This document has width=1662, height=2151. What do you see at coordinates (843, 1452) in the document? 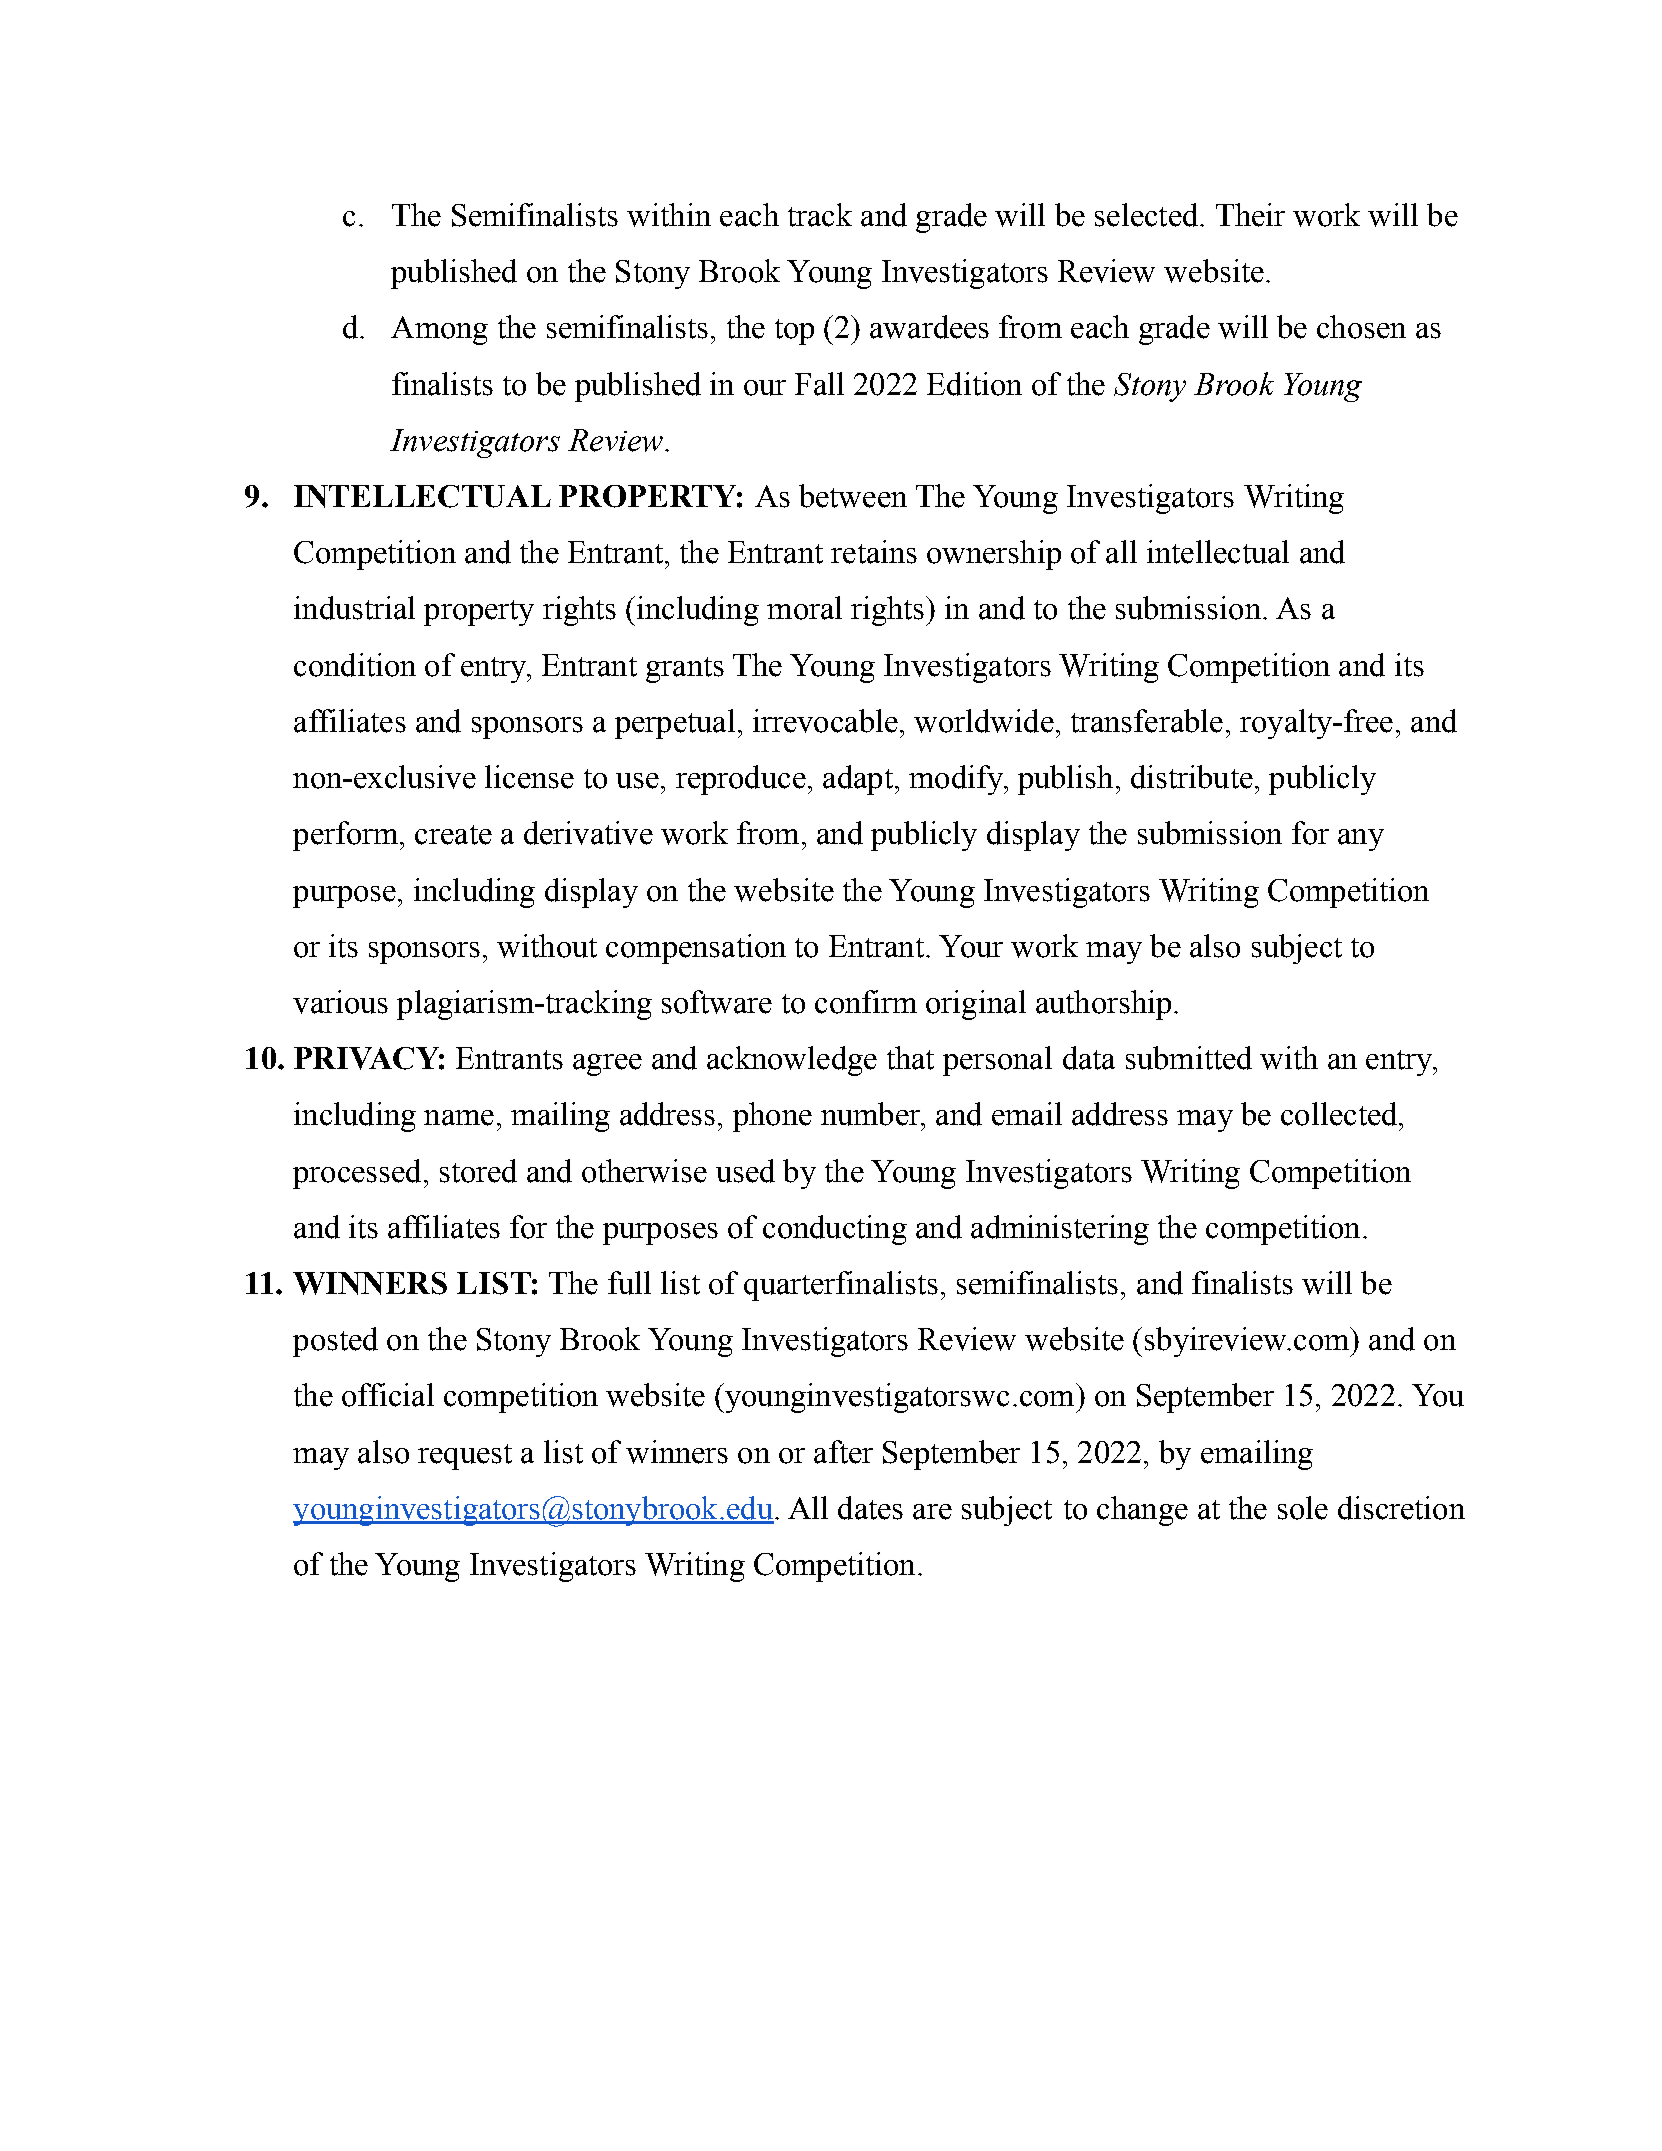
I see `after` at bounding box center [843, 1452].
